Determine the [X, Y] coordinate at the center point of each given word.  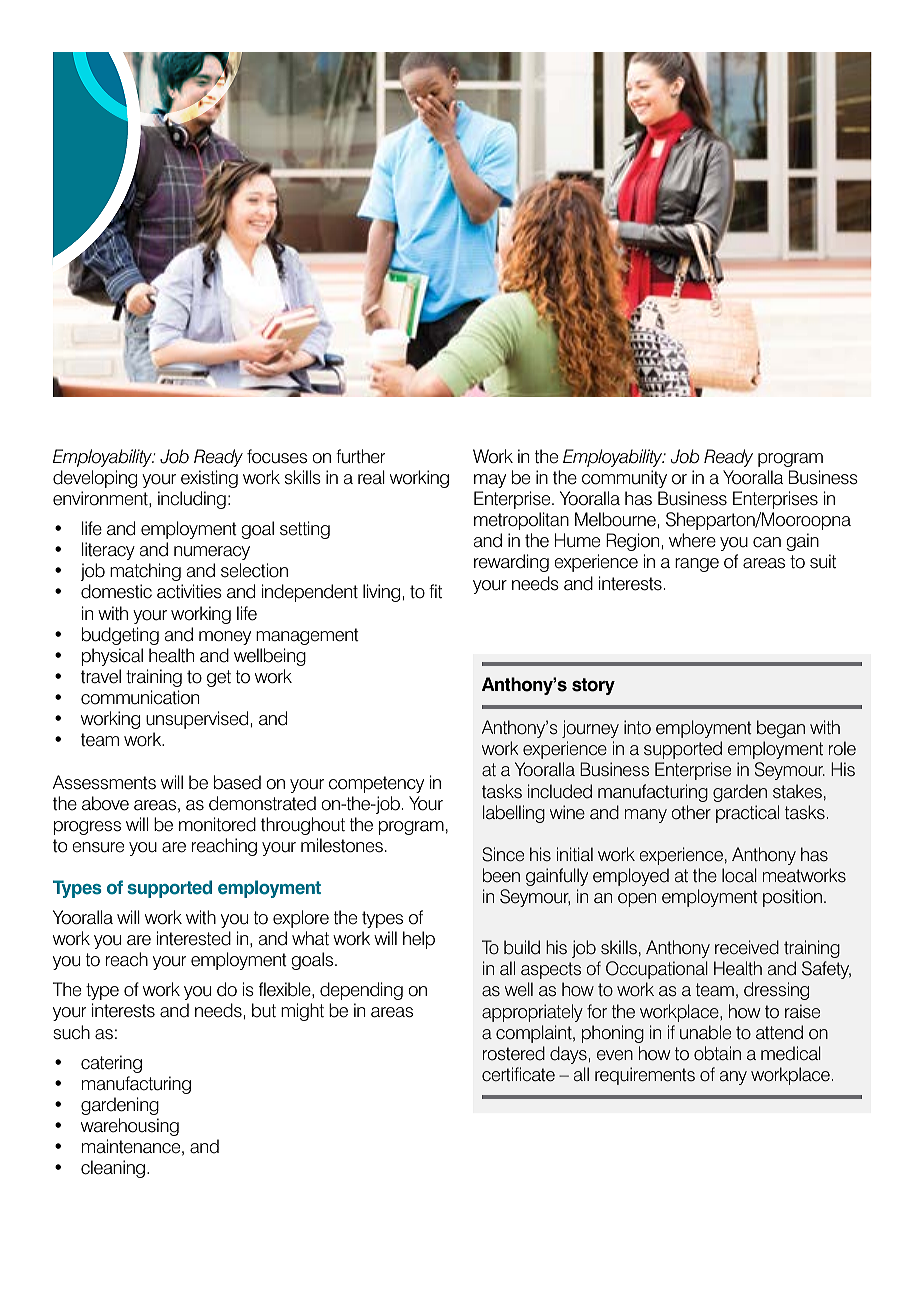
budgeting [120, 636]
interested [194, 938]
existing [209, 479]
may [490, 481]
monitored [217, 824]
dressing [776, 991]
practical [747, 814]
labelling [514, 814]
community [624, 479]
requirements [645, 1076]
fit [435, 591]
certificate [518, 1074]
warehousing [130, 1127]
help [419, 940]
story [593, 686]
